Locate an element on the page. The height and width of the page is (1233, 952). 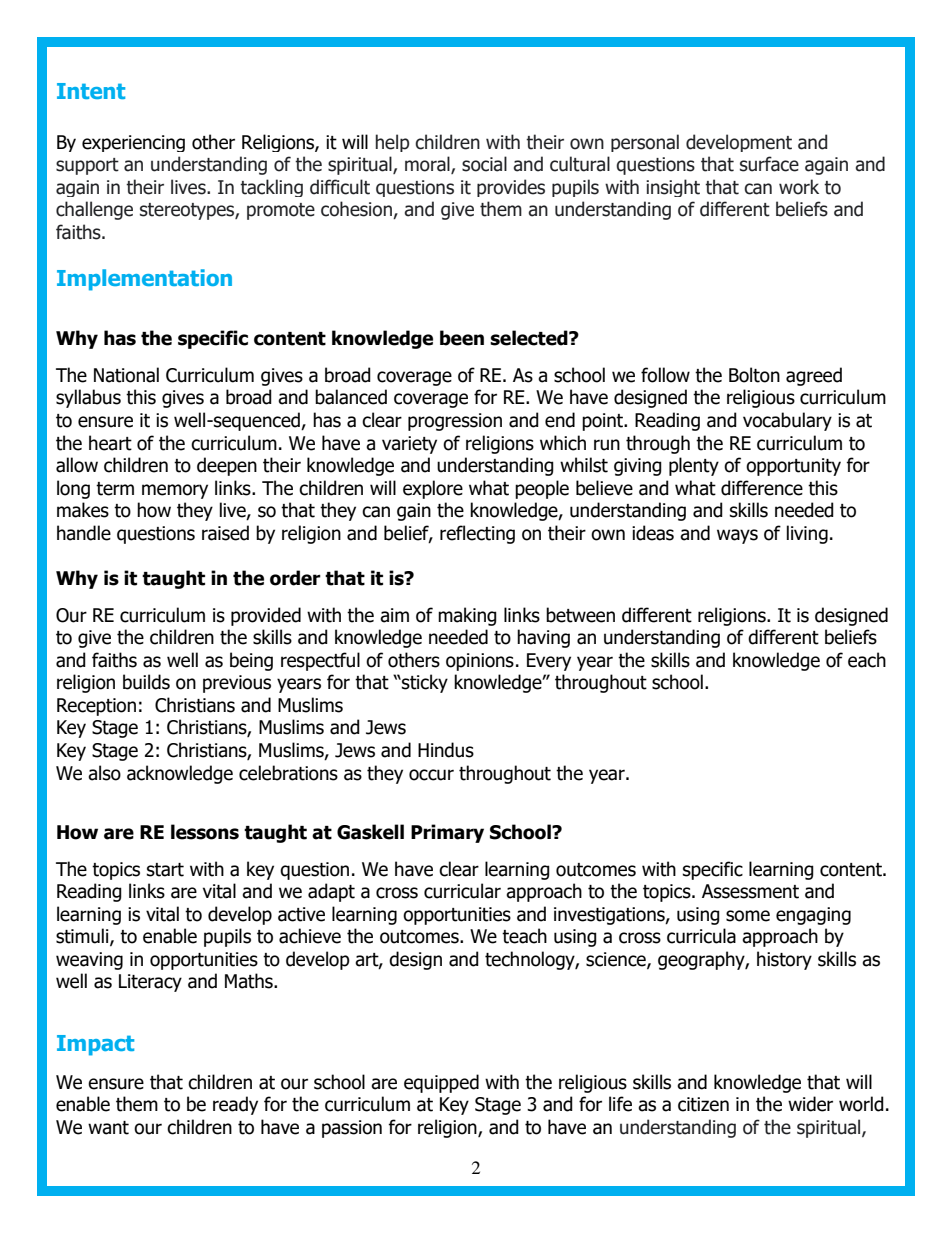
surface is located at coordinates (769, 164).
